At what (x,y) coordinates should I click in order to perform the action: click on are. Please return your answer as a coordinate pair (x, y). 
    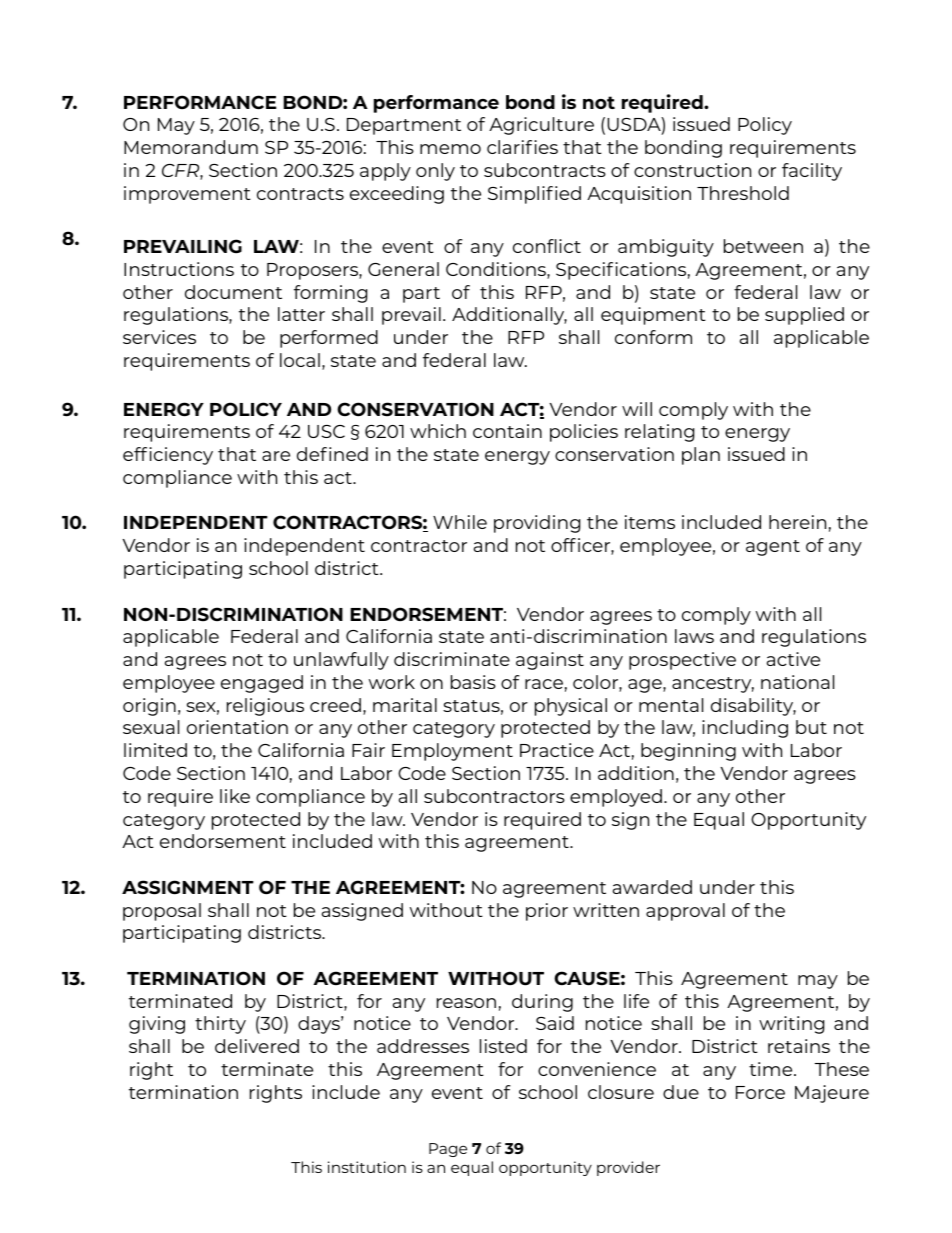
    Looking at the image, I should click on (276, 456).
